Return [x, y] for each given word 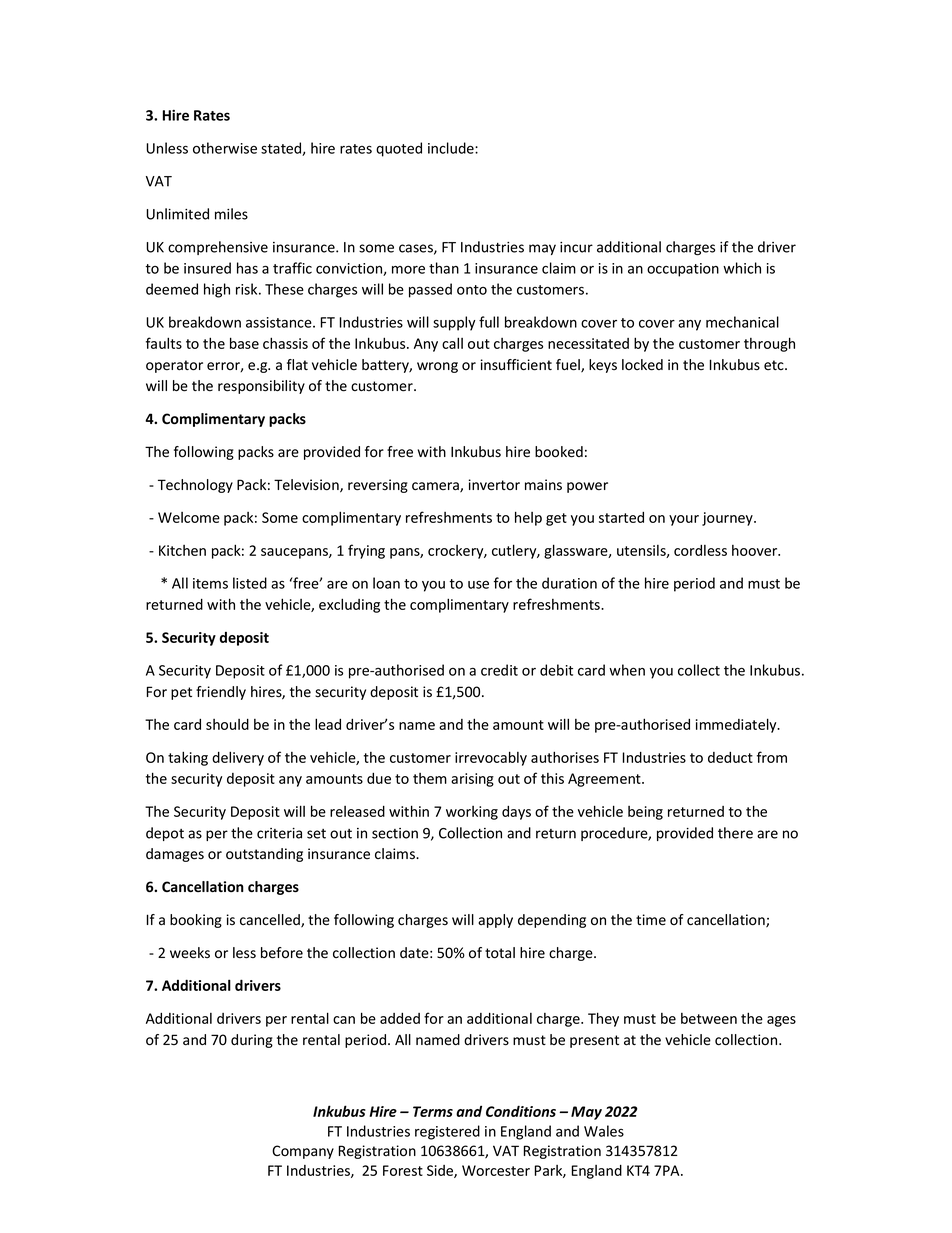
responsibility [261, 387]
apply [495, 921]
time [651, 920]
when [627, 670]
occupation [683, 270]
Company [303, 1152]
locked [642, 365]
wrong [437, 367]
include [452, 148]
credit [499, 670]
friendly [221, 693]
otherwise [225, 148]
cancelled [271, 921]
